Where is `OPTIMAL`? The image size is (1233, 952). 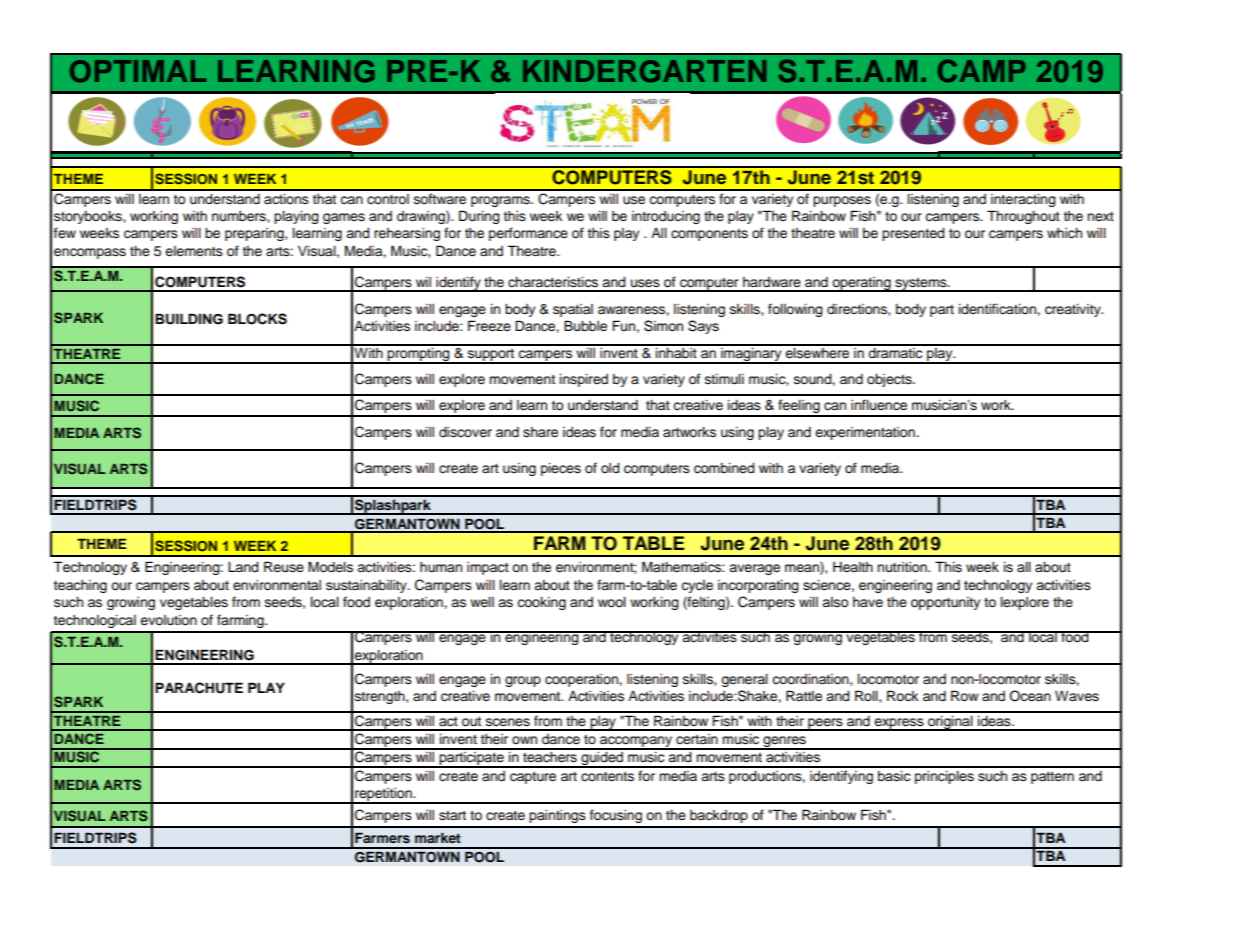
OPTIMAL is located at coordinates (138, 71).
